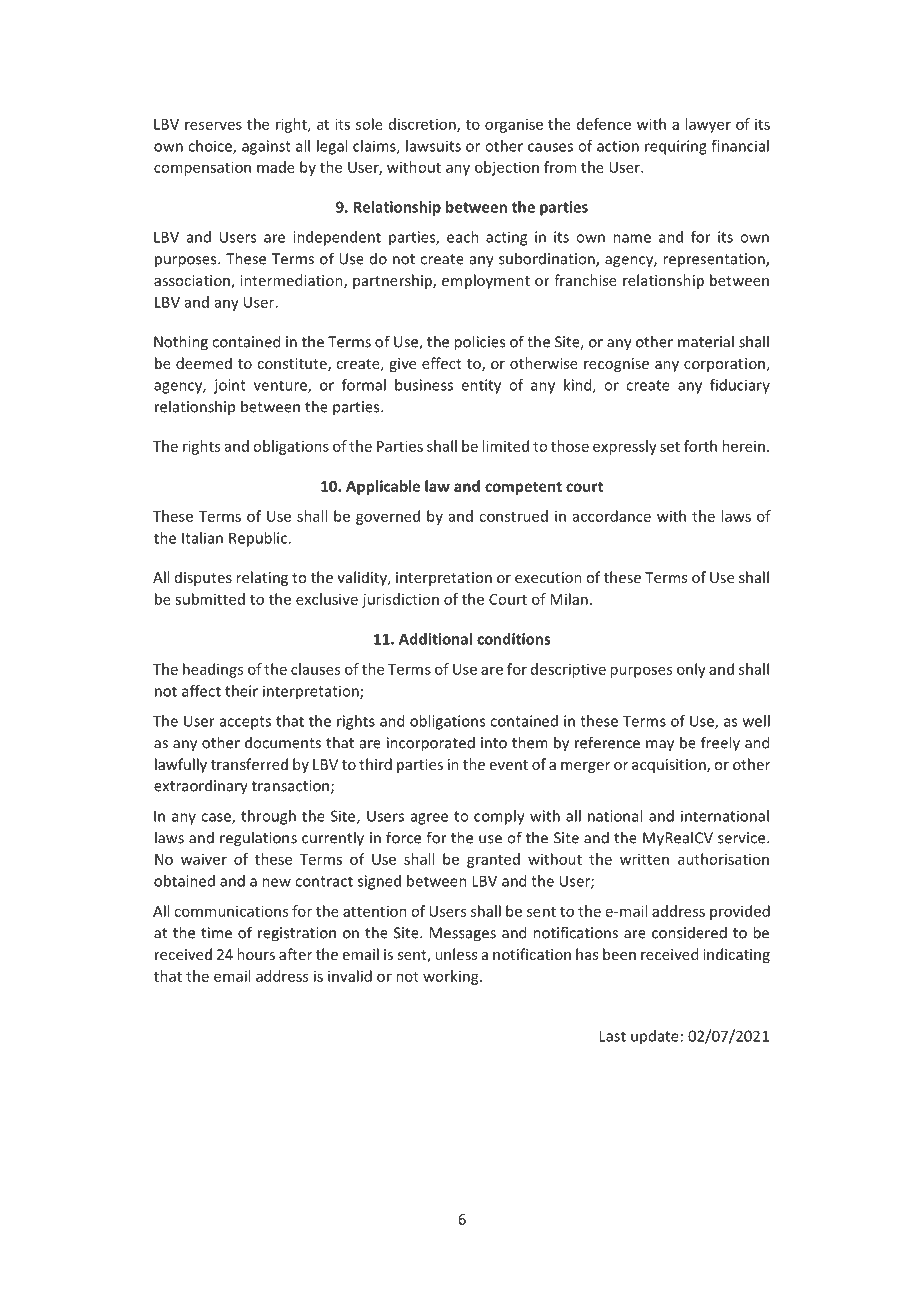 The image size is (924, 1308). Describe the element at coordinates (230, 386) in the screenshot. I see `joint` at that location.
